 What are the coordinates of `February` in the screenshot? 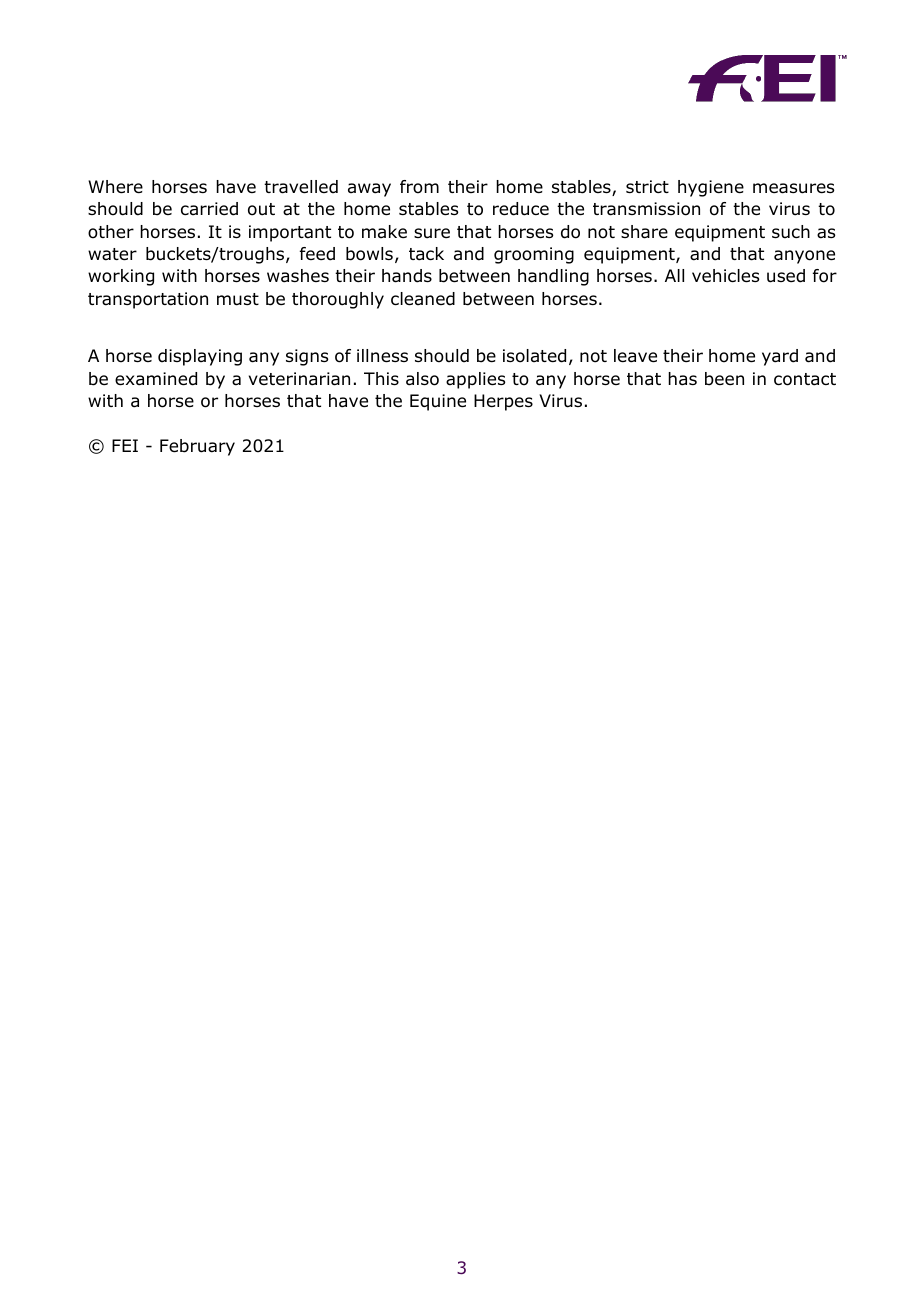 It's located at (197, 447).
